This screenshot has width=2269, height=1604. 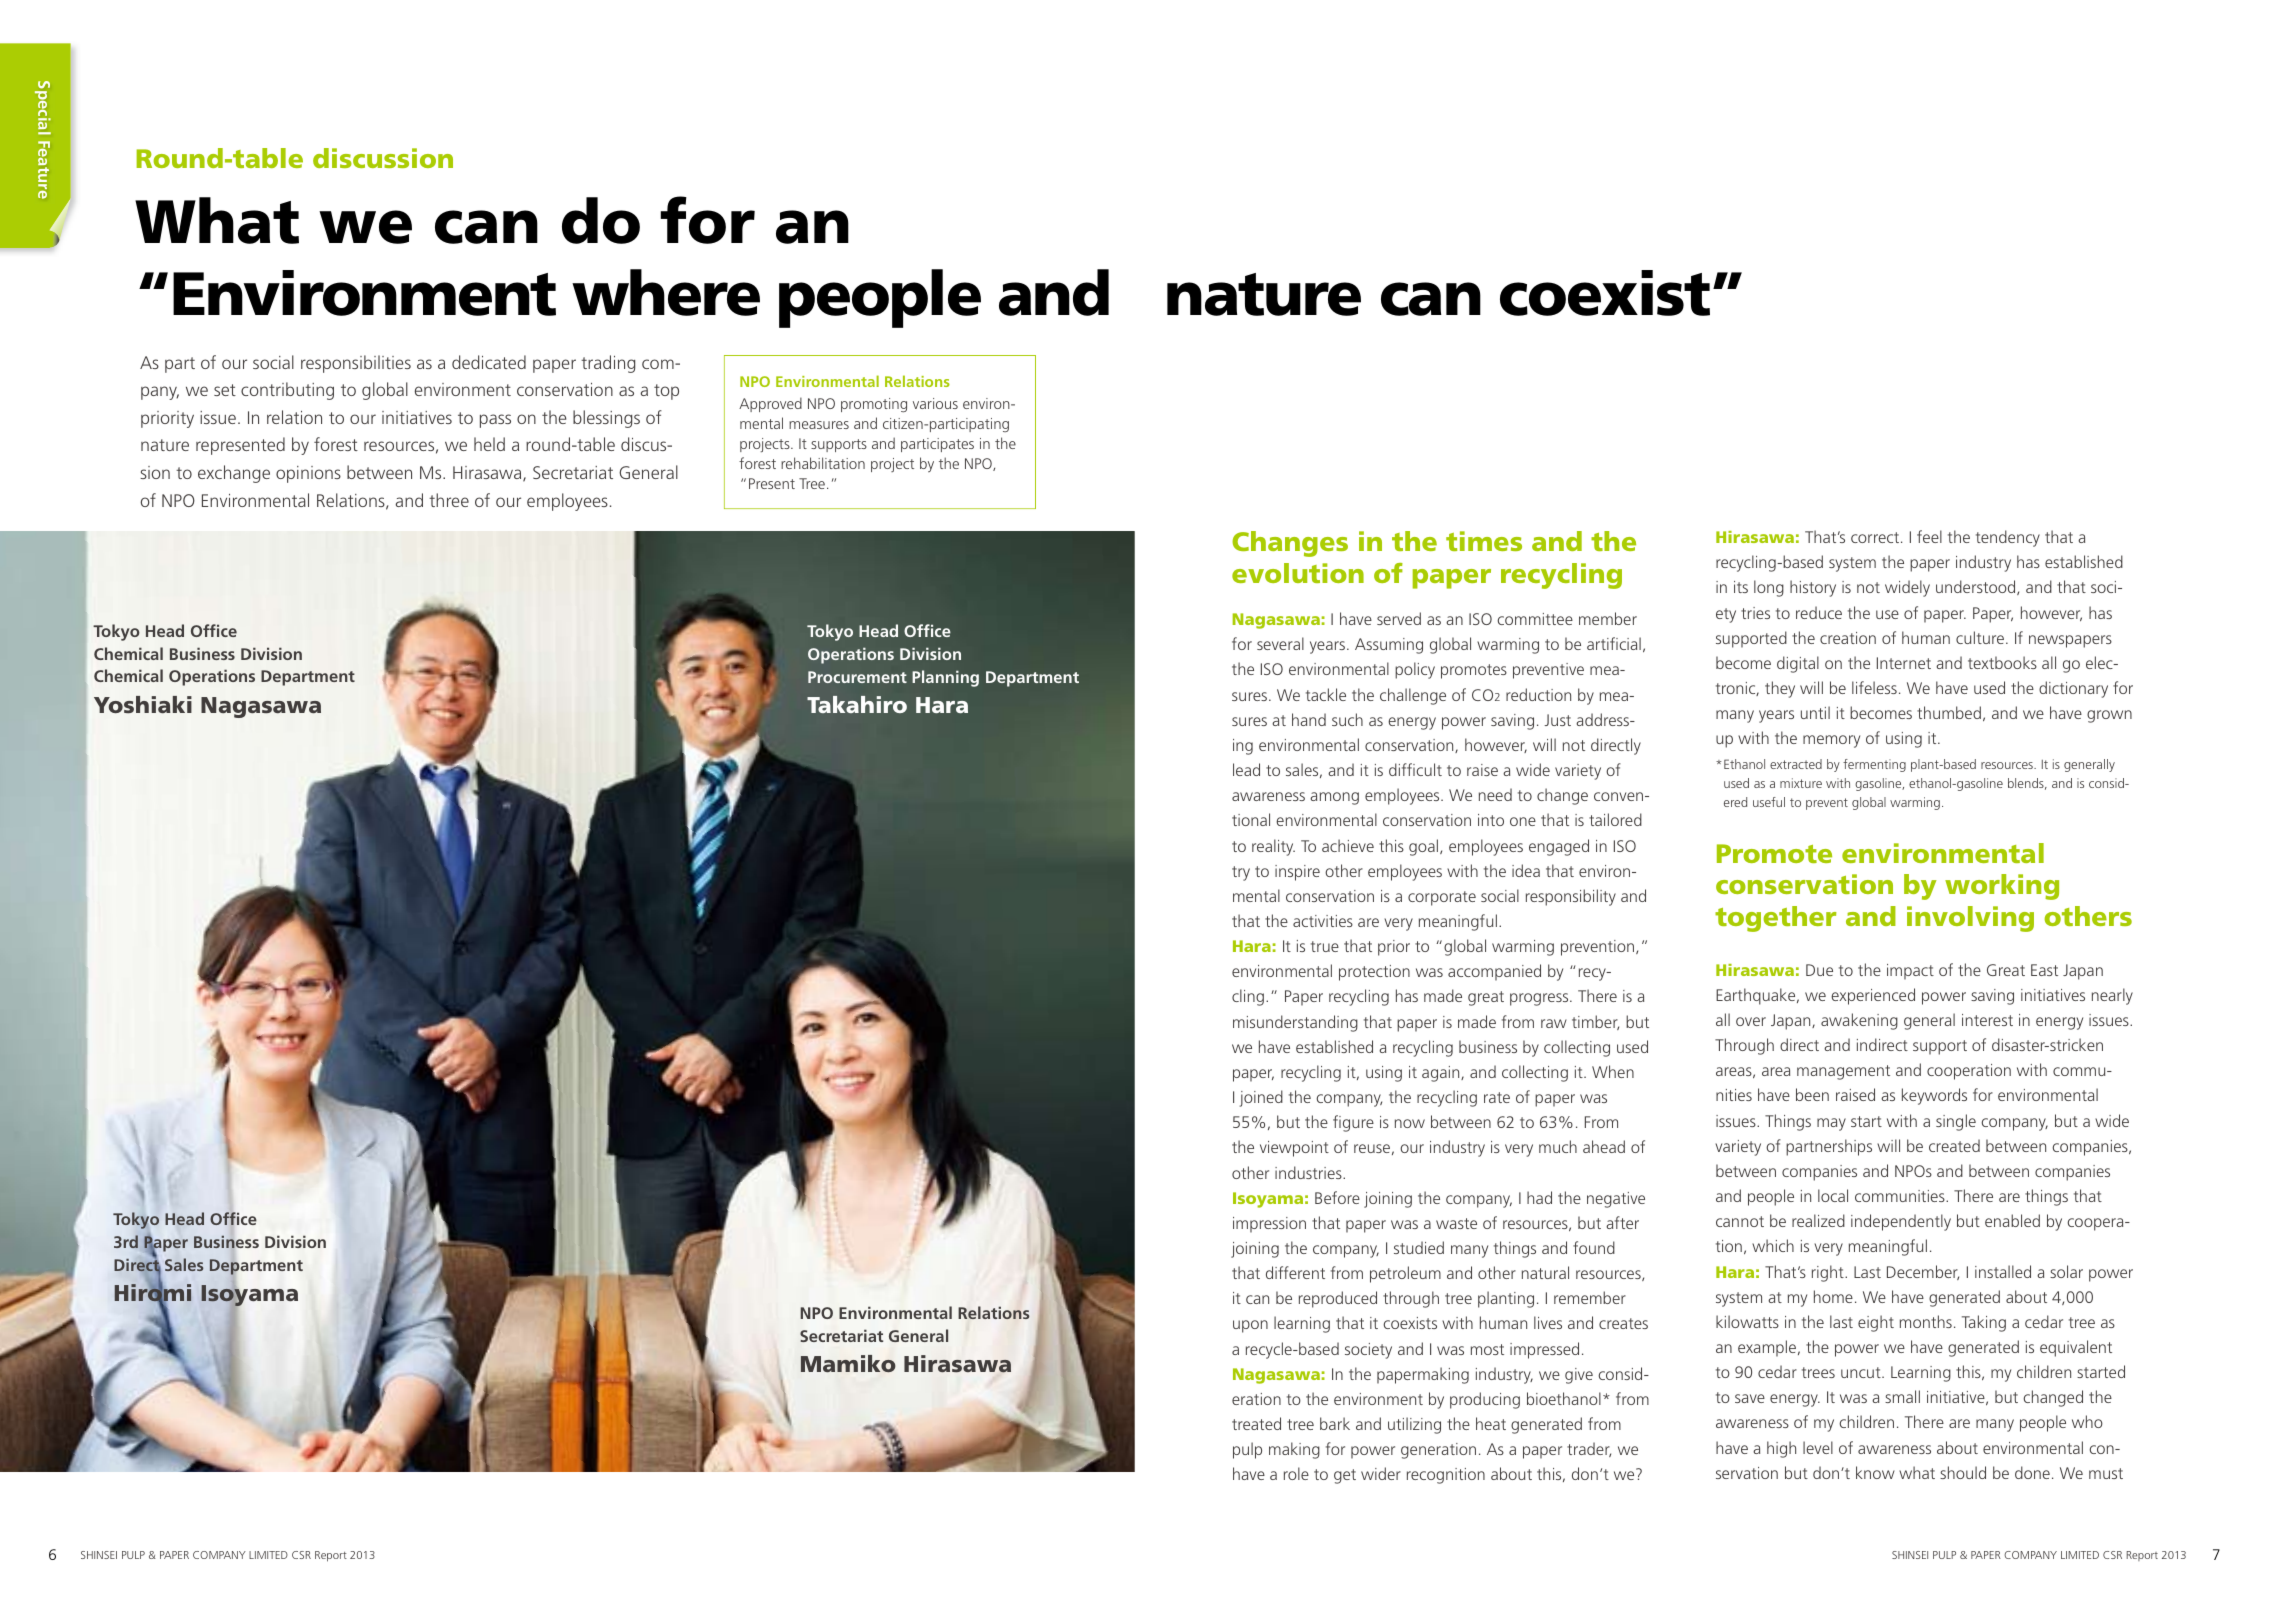 I want to click on Hiromi, so click(x=153, y=1293).
